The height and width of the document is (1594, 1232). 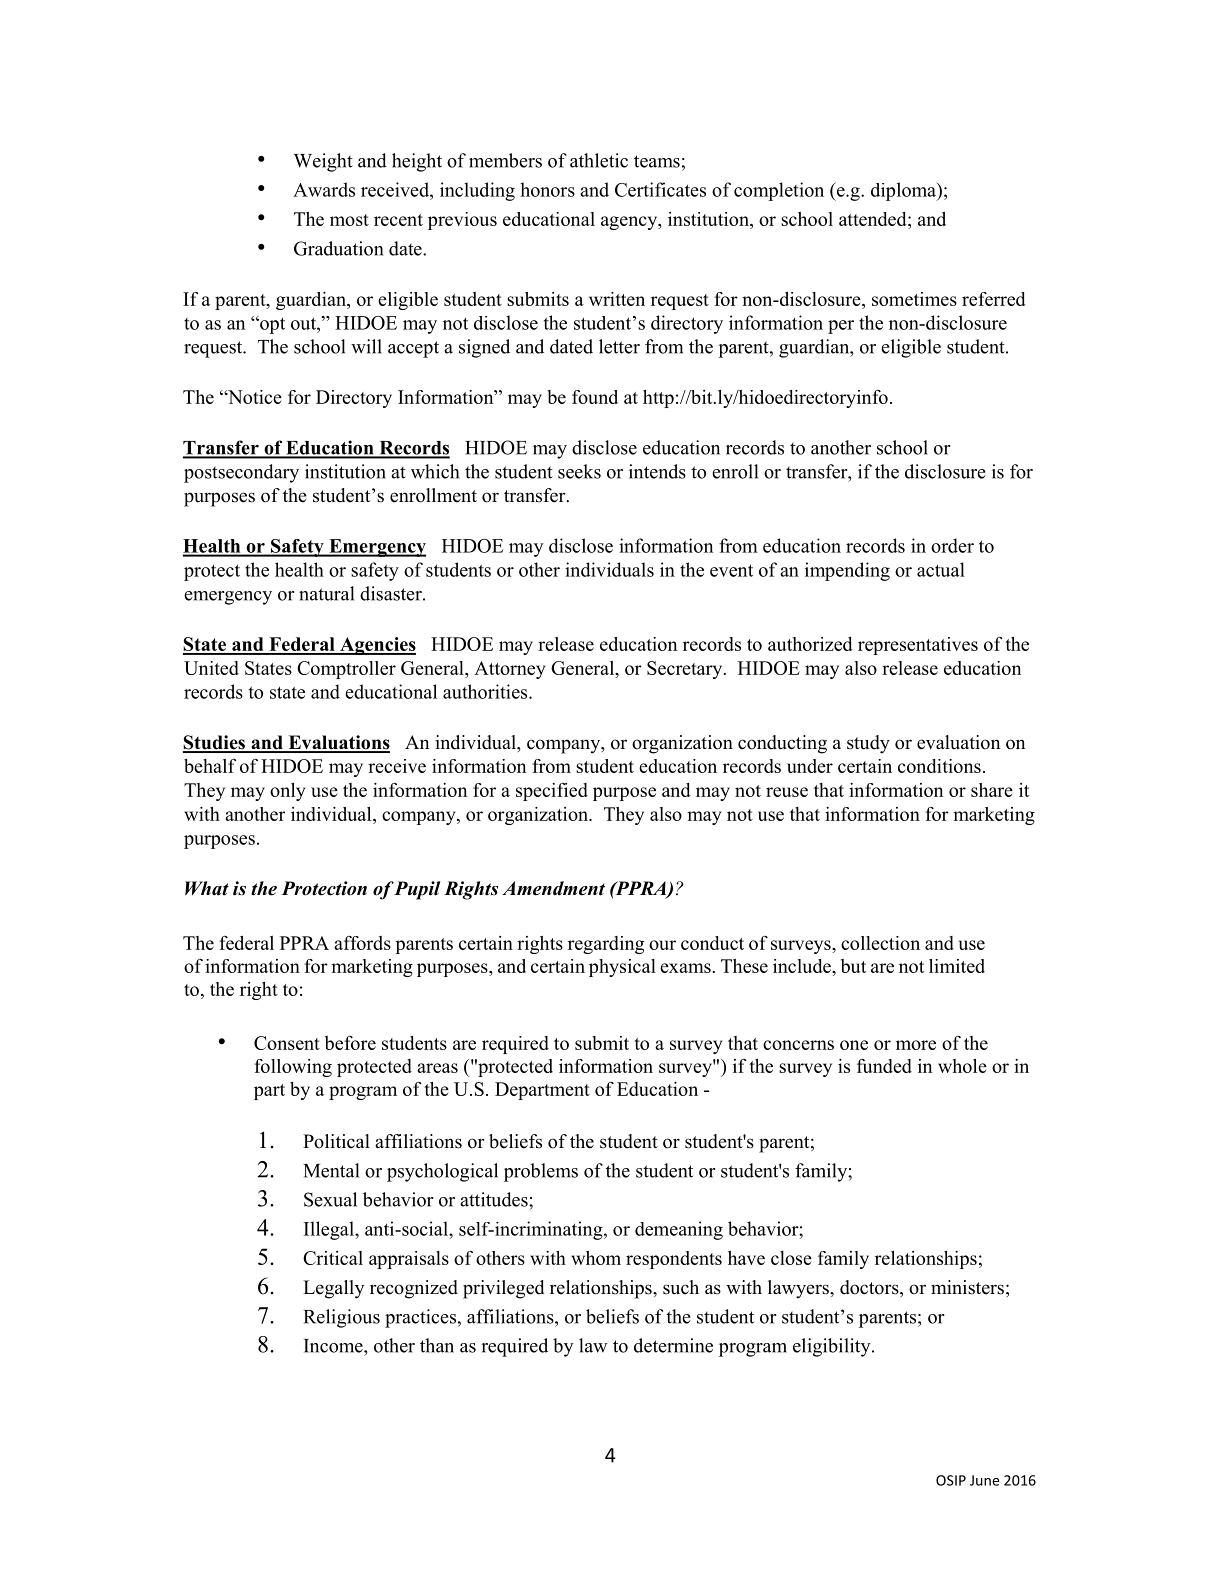 I want to click on athletic, so click(x=599, y=160).
